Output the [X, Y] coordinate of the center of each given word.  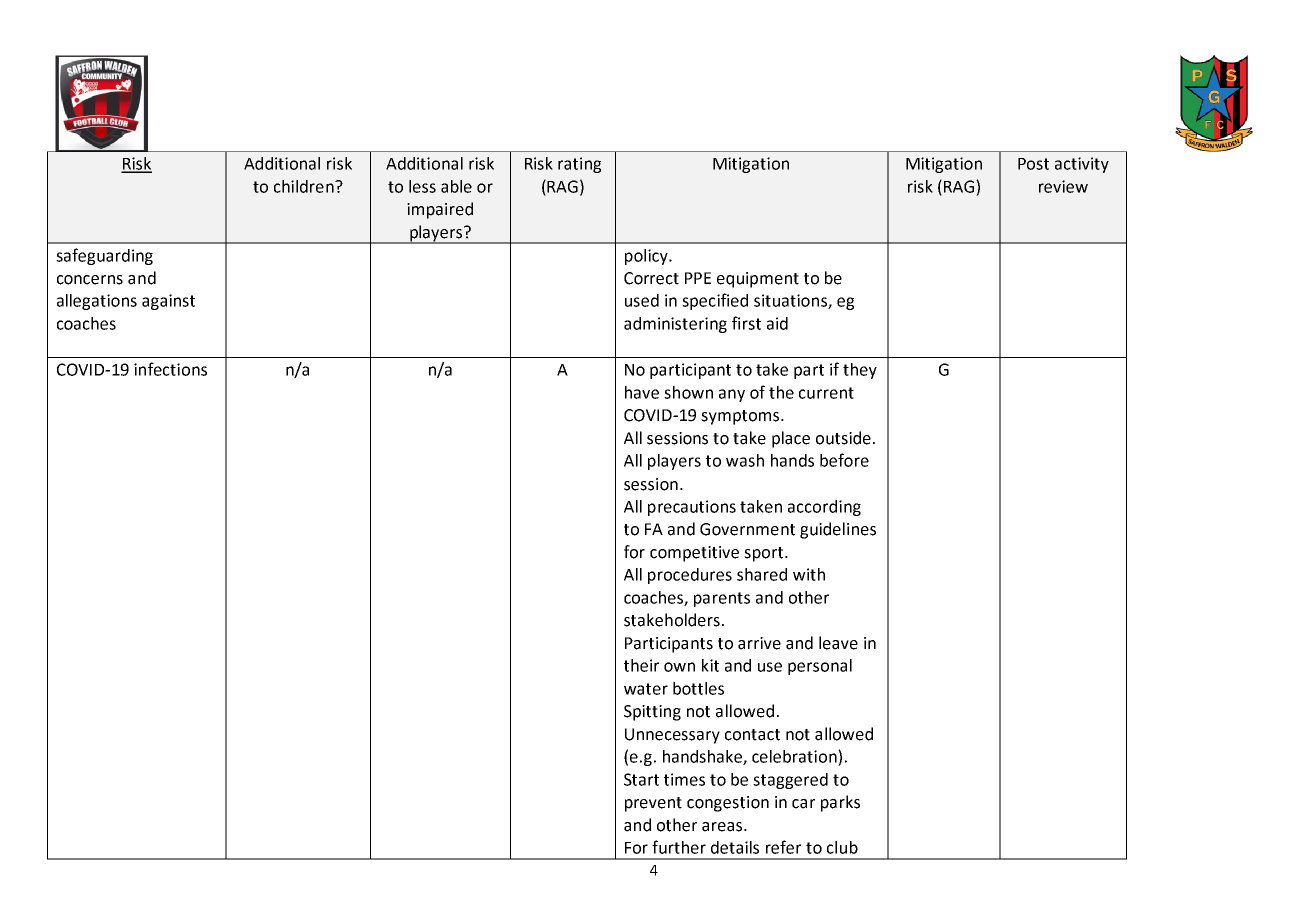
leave [838, 643]
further [679, 847]
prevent [653, 804]
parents [722, 599]
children [305, 186]
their [641, 665]
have [642, 392]
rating [579, 165]
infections [170, 369]
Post [1033, 164]
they [860, 371]
